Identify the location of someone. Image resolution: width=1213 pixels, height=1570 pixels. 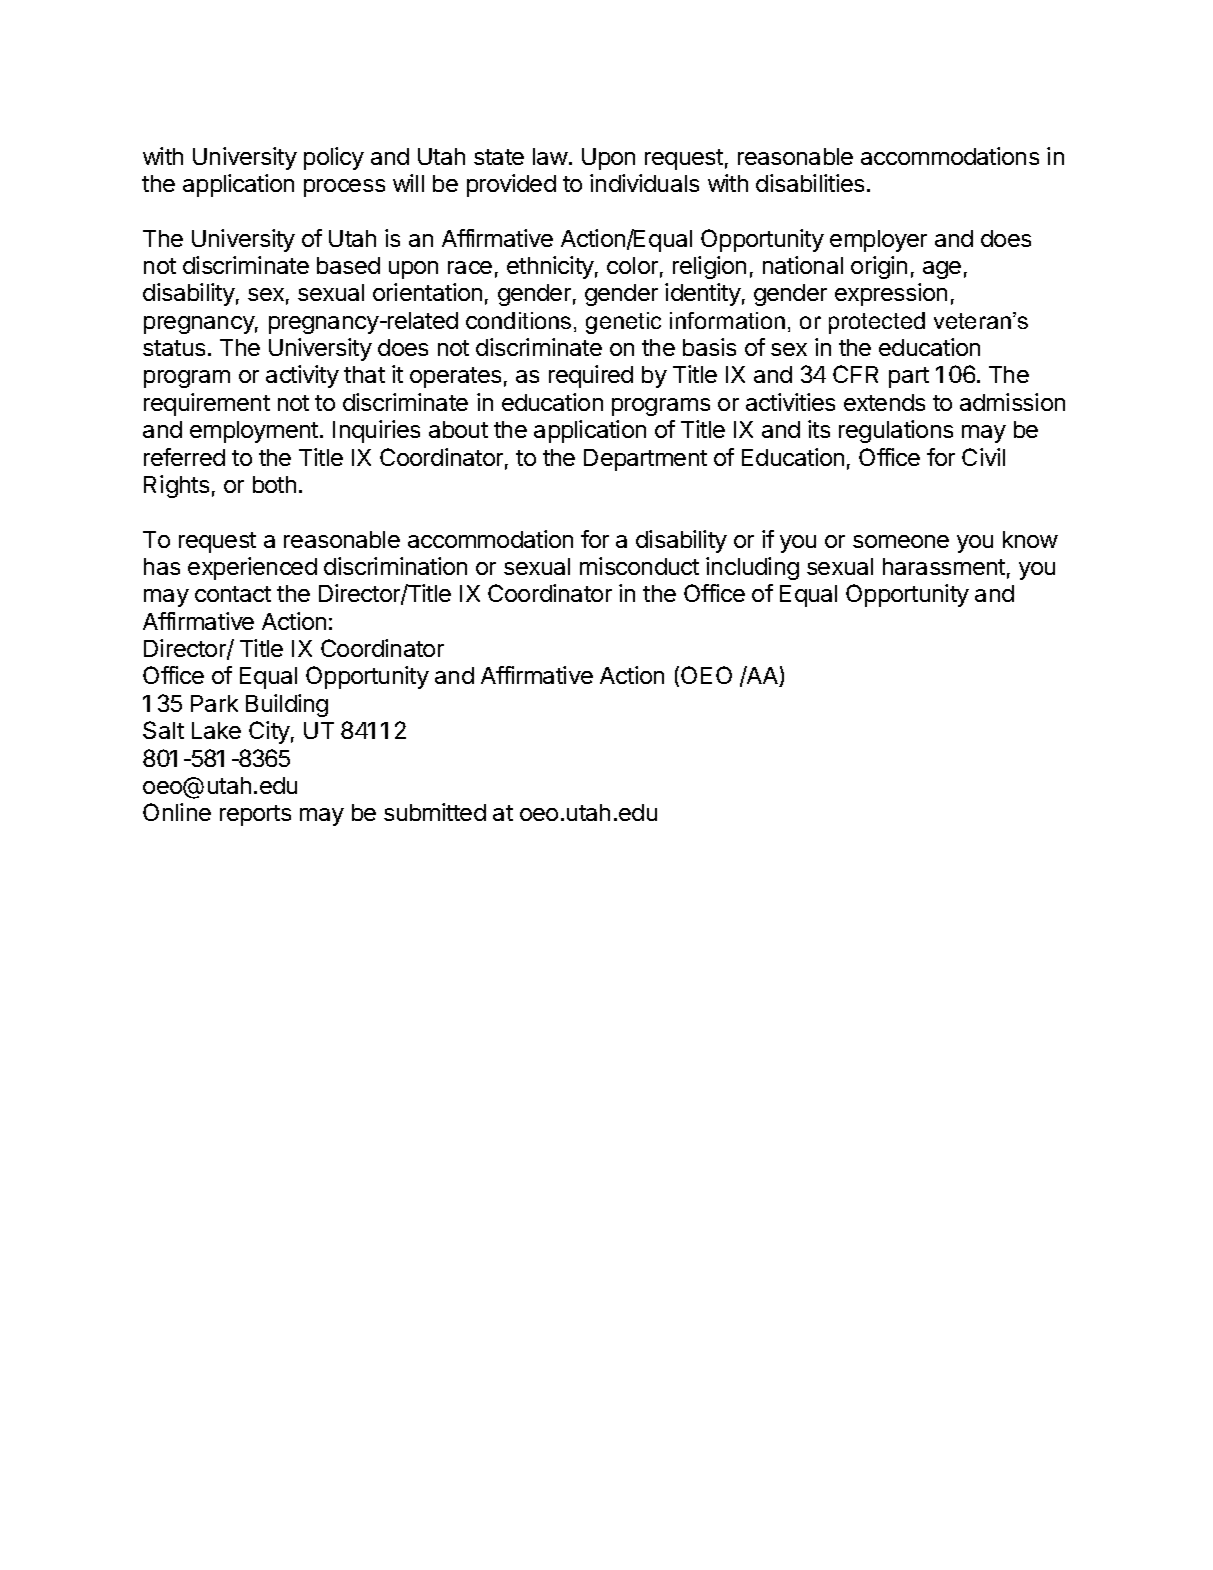
(901, 541).
